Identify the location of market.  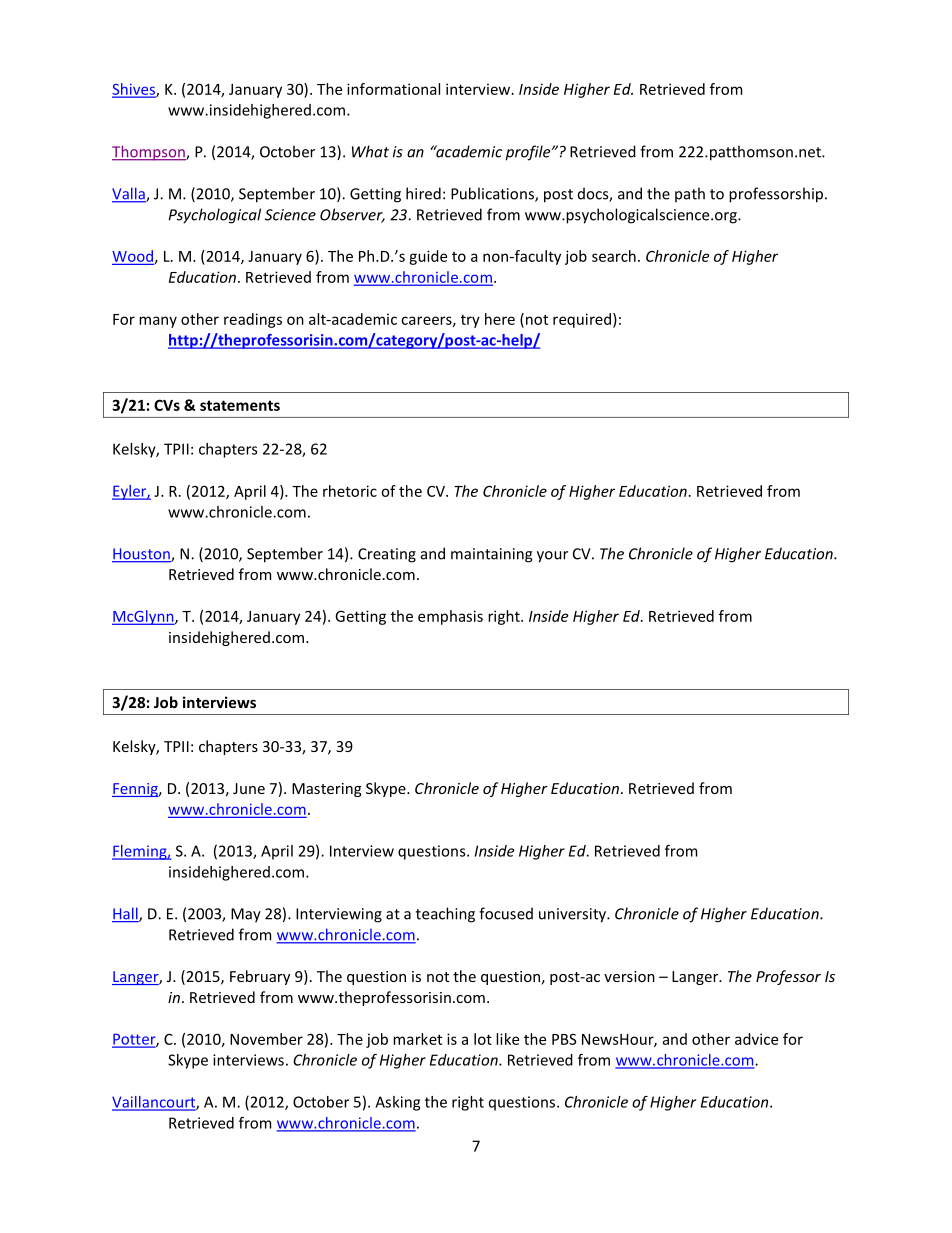
(417, 1039).
